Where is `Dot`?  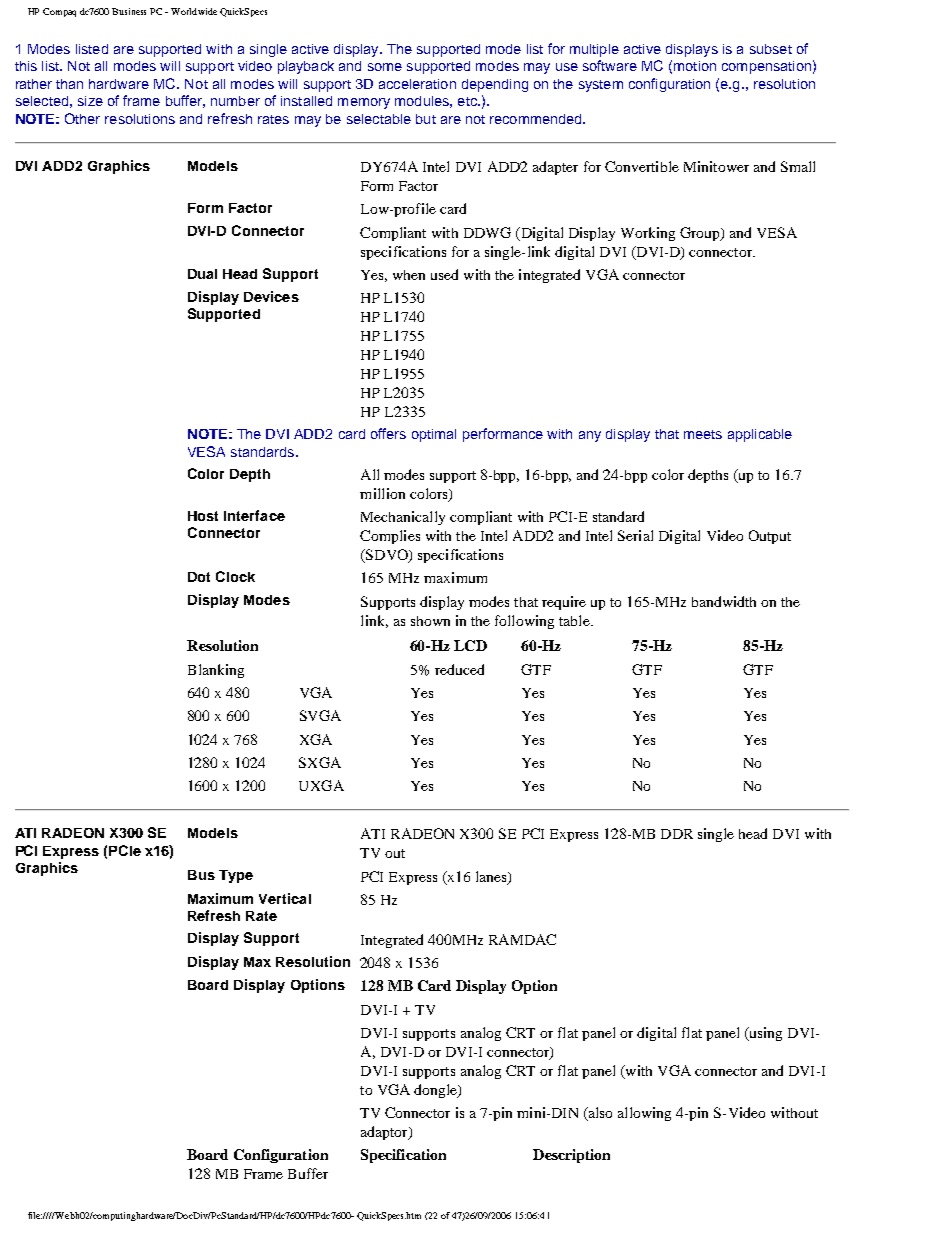 Dot is located at coordinates (199, 577).
